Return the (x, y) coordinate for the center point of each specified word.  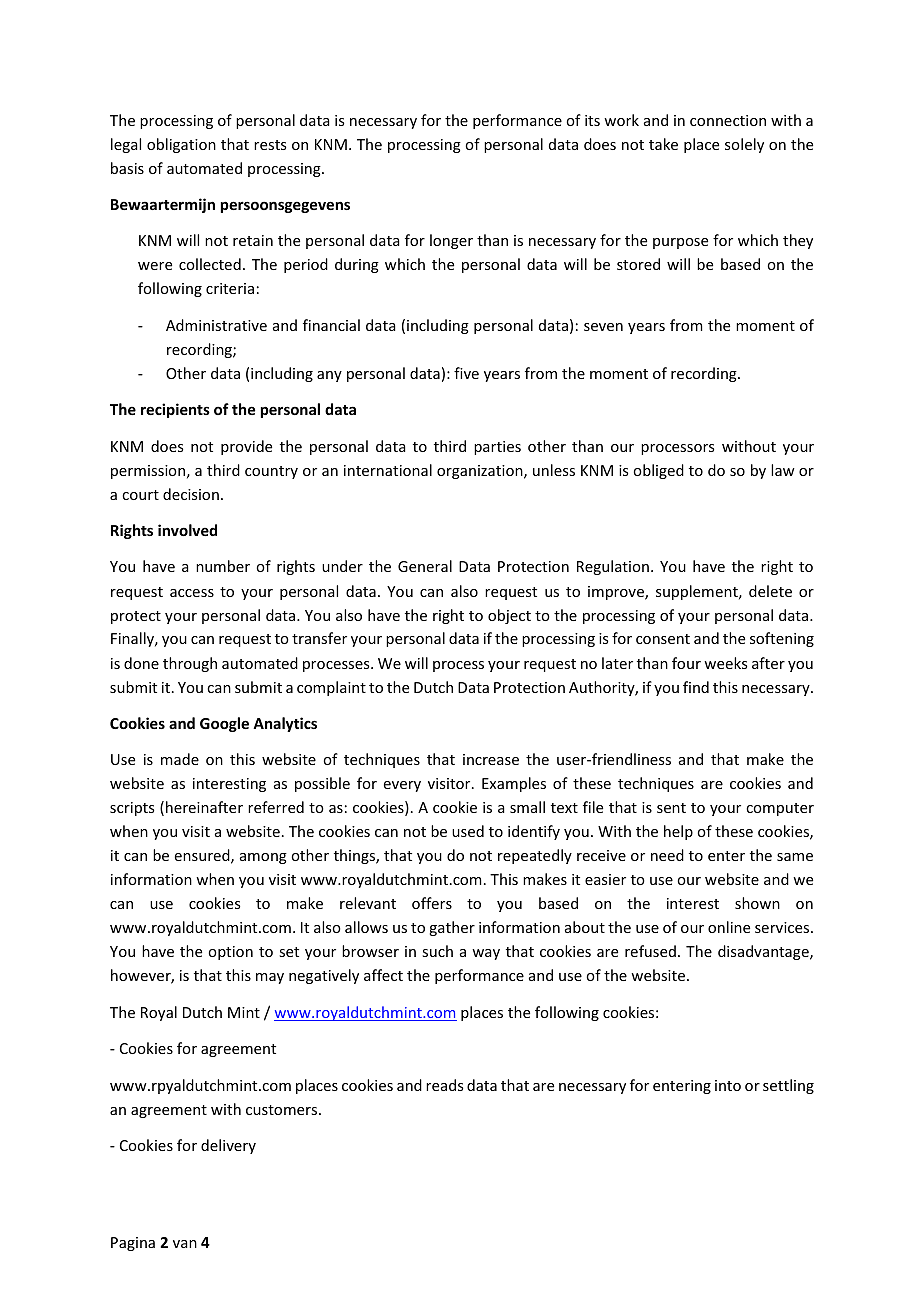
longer (451, 241)
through (190, 664)
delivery (228, 1146)
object (509, 616)
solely (744, 145)
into (728, 1085)
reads (444, 1085)
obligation (181, 145)
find (696, 687)
